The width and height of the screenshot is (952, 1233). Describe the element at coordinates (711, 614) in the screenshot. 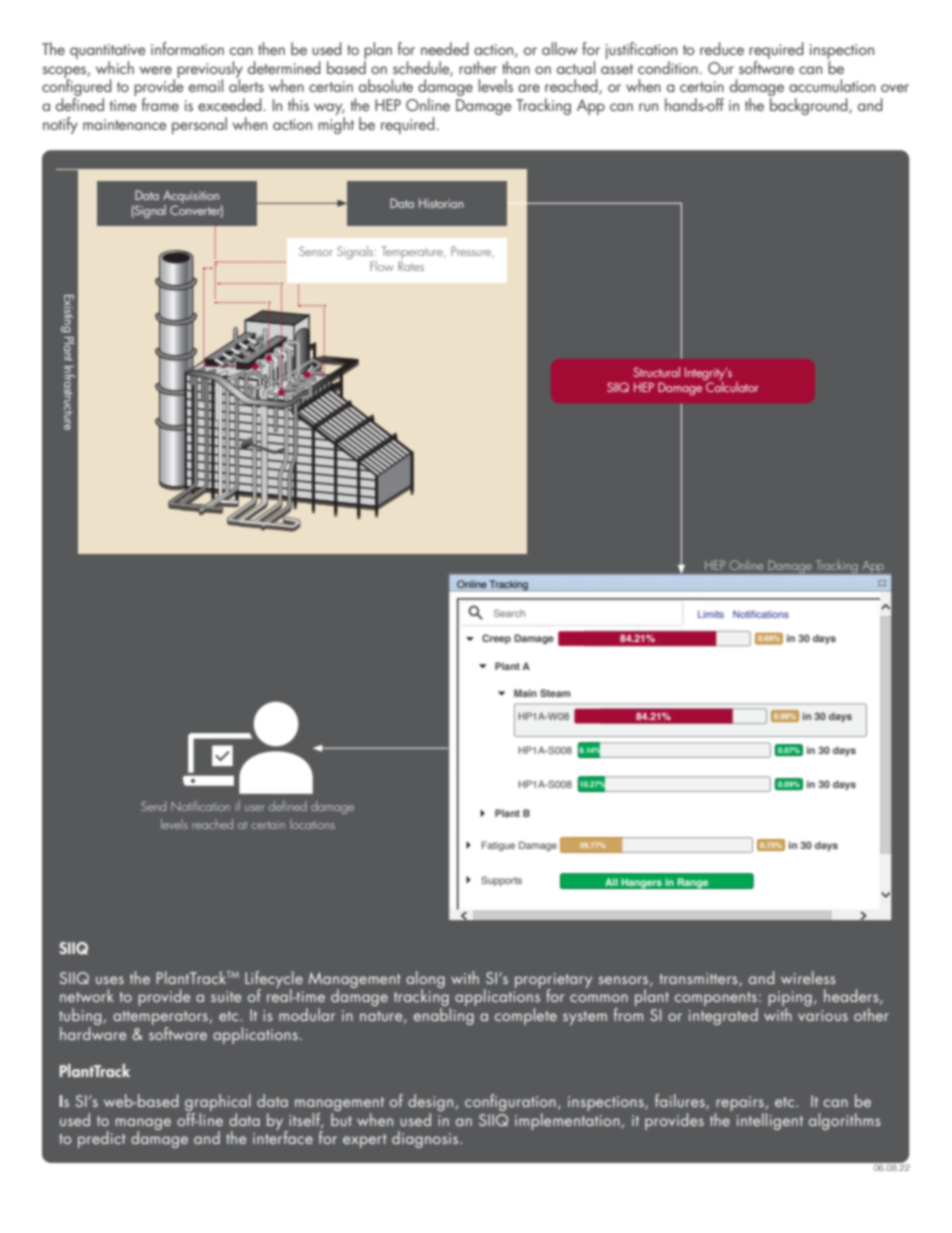

I see `Limits` at that location.
